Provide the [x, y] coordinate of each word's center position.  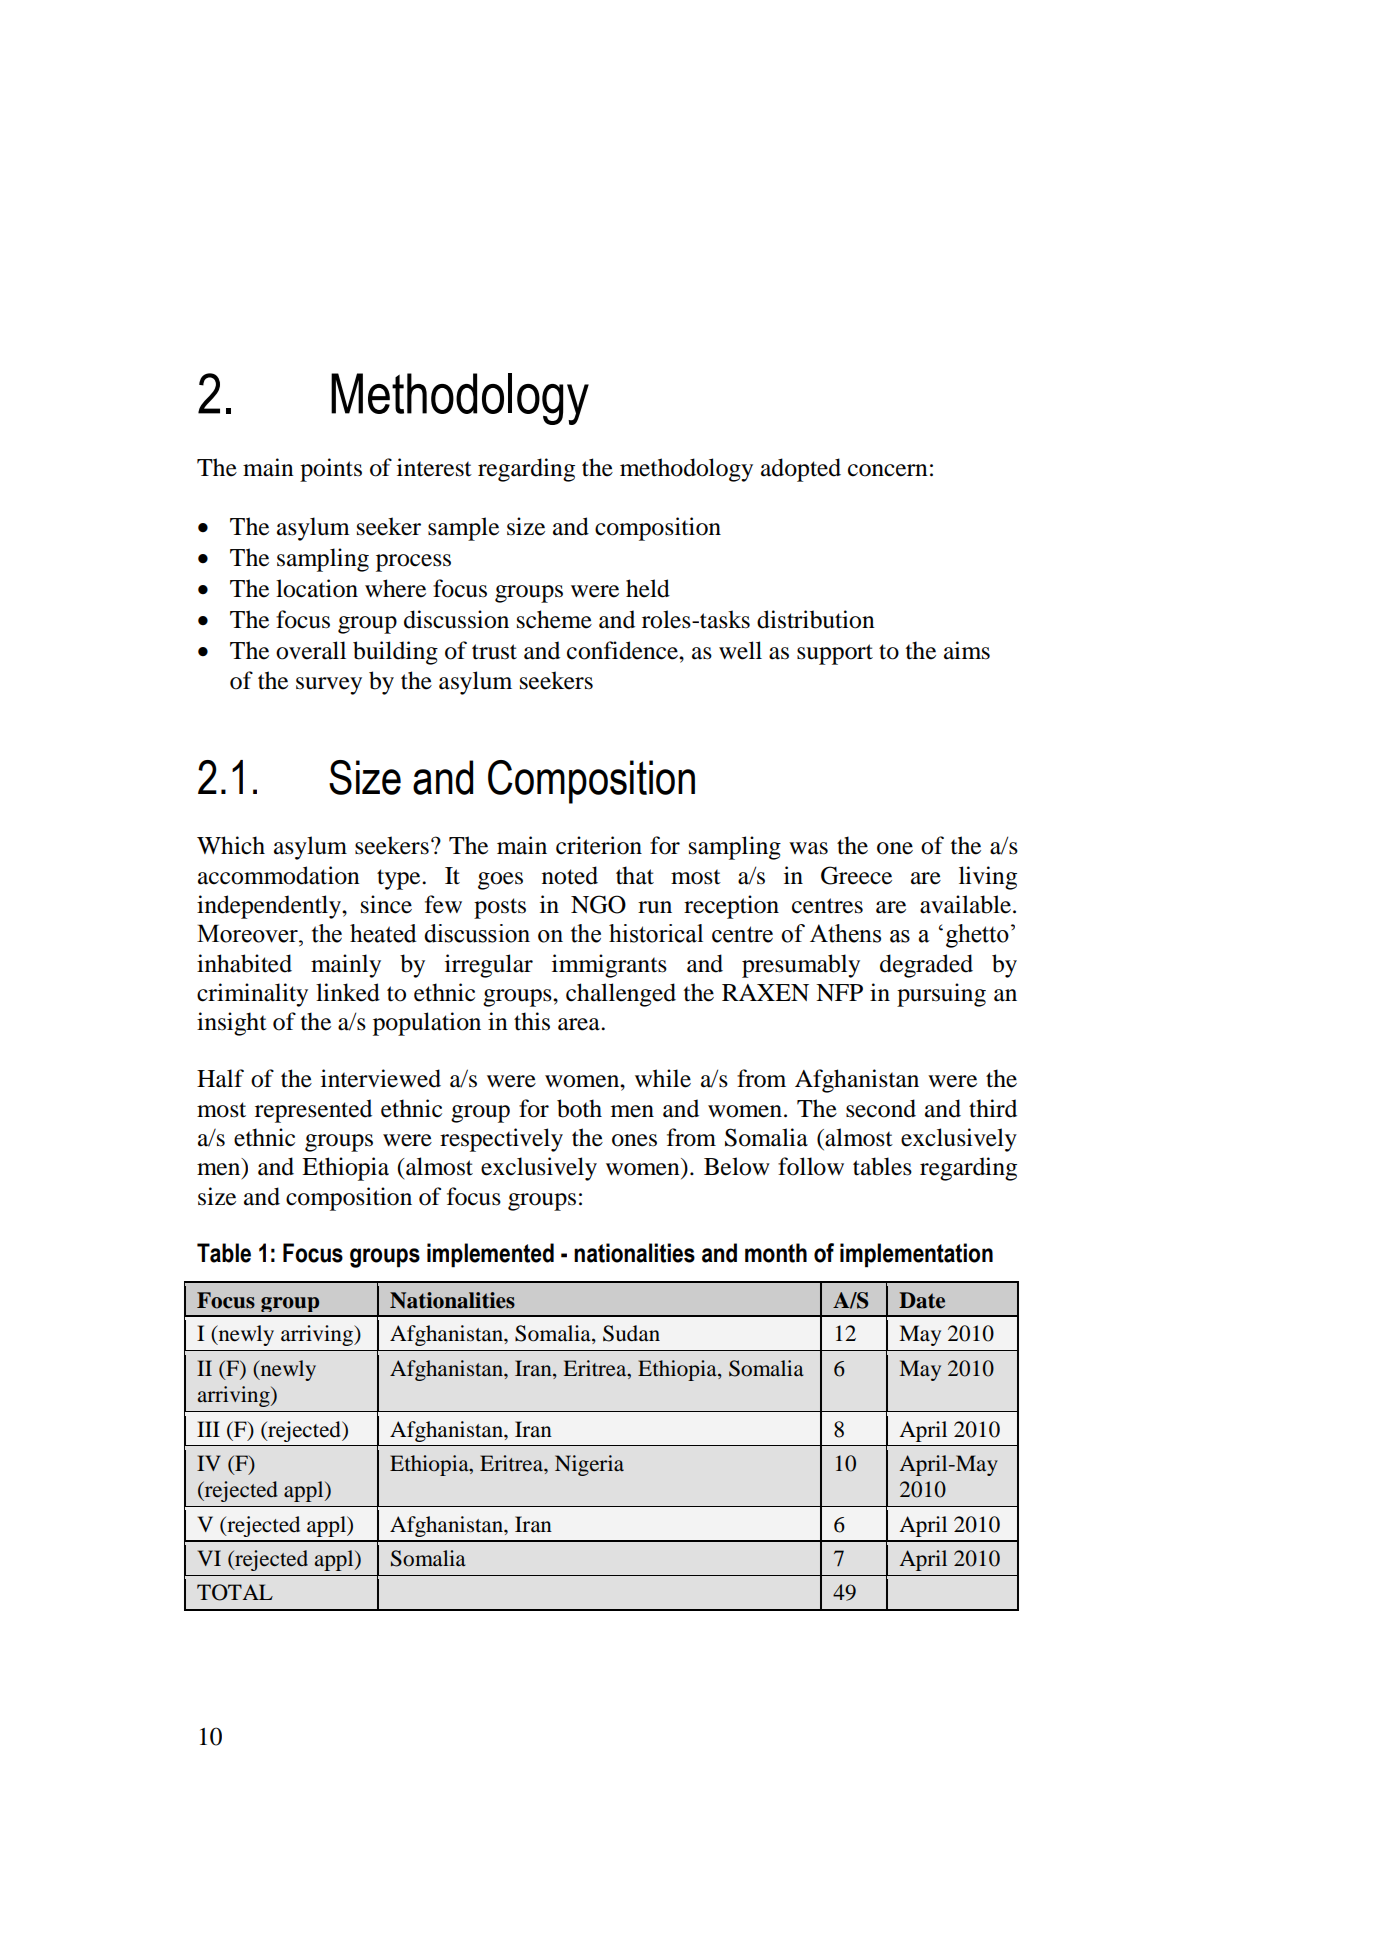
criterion [599, 845]
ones [634, 1140]
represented [313, 1111]
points [331, 470]
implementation [916, 1255]
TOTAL [235, 1592]
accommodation [279, 875]
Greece [856, 875]
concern [888, 470]
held [648, 588]
